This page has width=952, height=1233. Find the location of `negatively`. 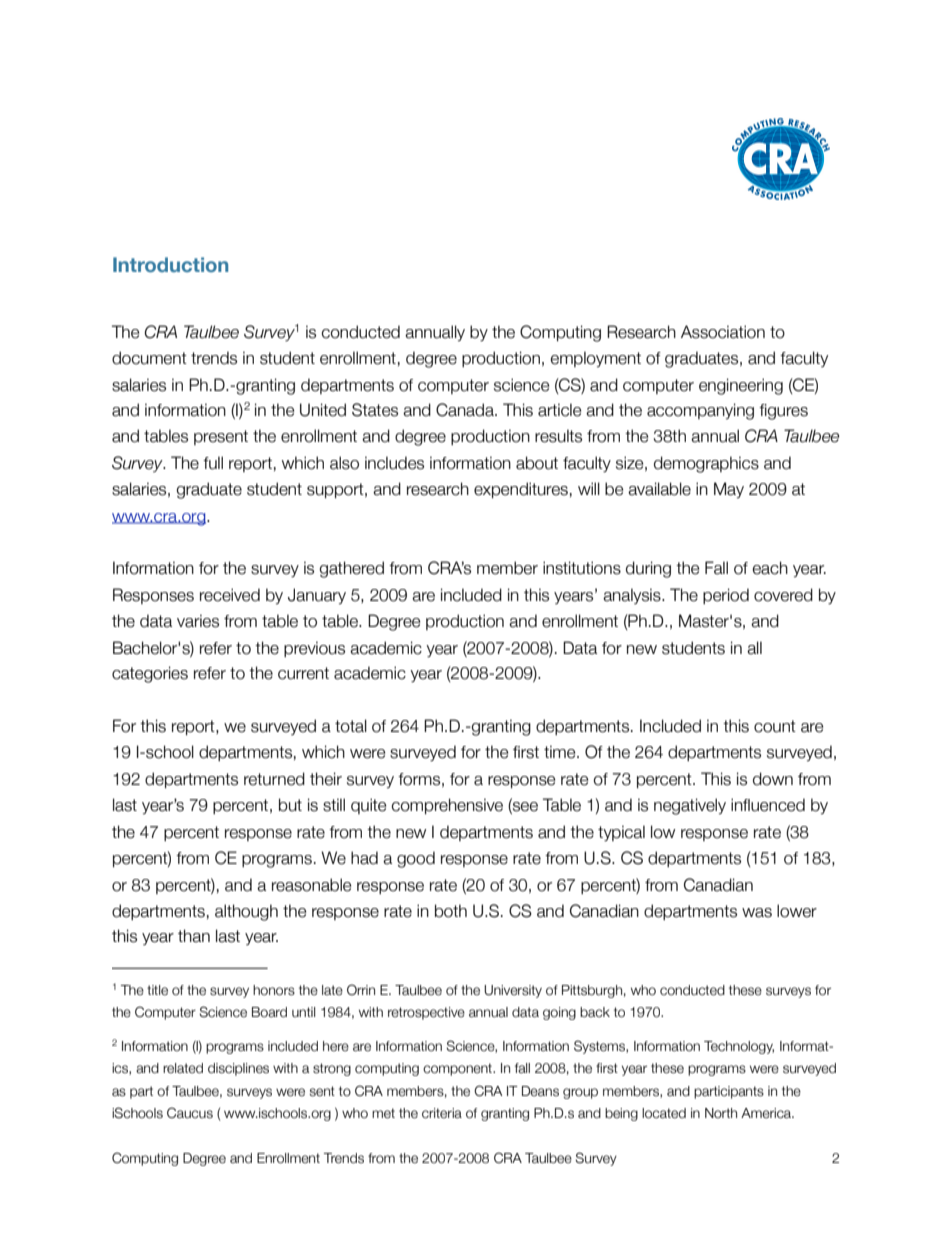

negatively is located at coordinates (690, 806).
